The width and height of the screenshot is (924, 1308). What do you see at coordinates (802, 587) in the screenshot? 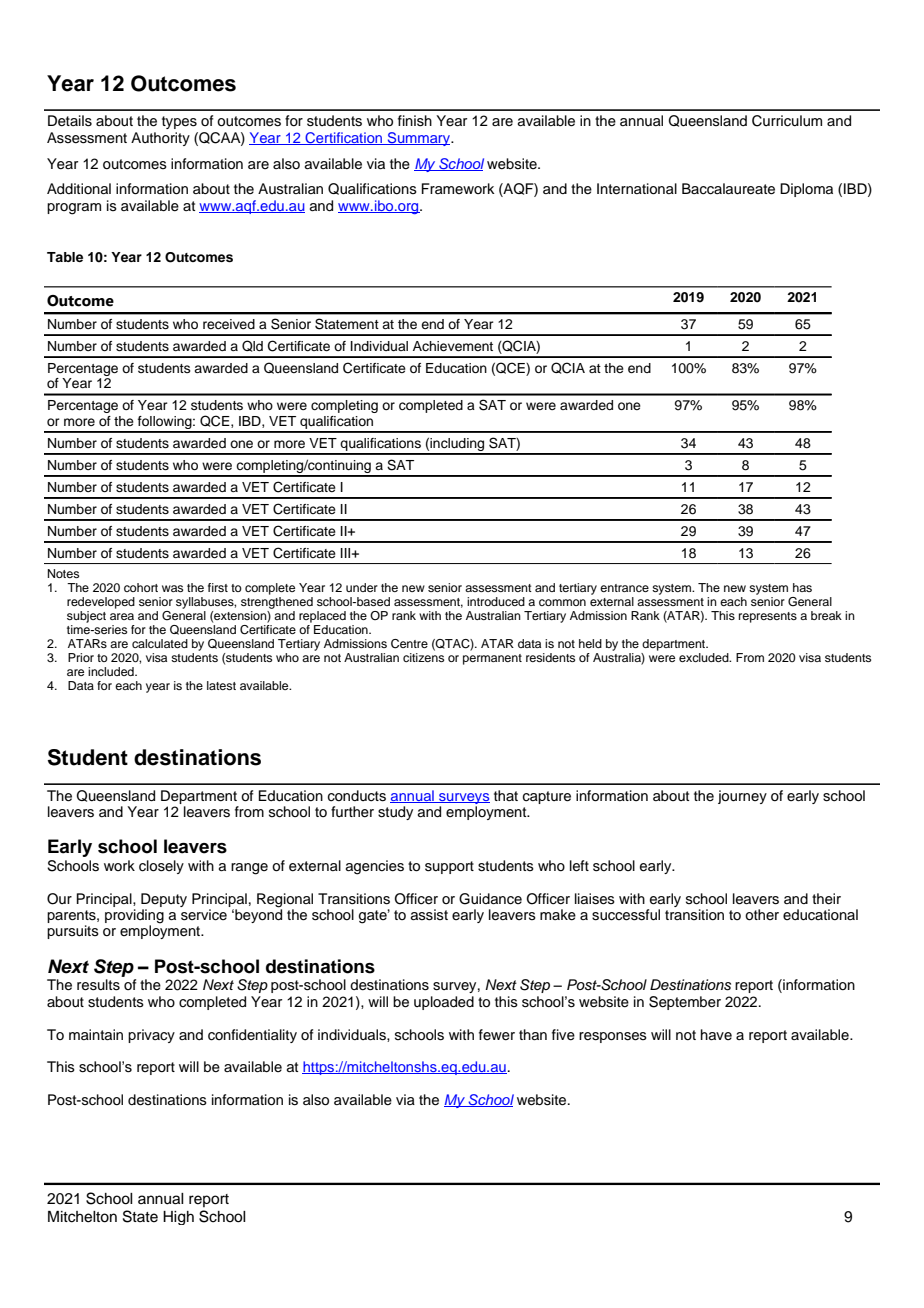
I see `has` at bounding box center [802, 587].
